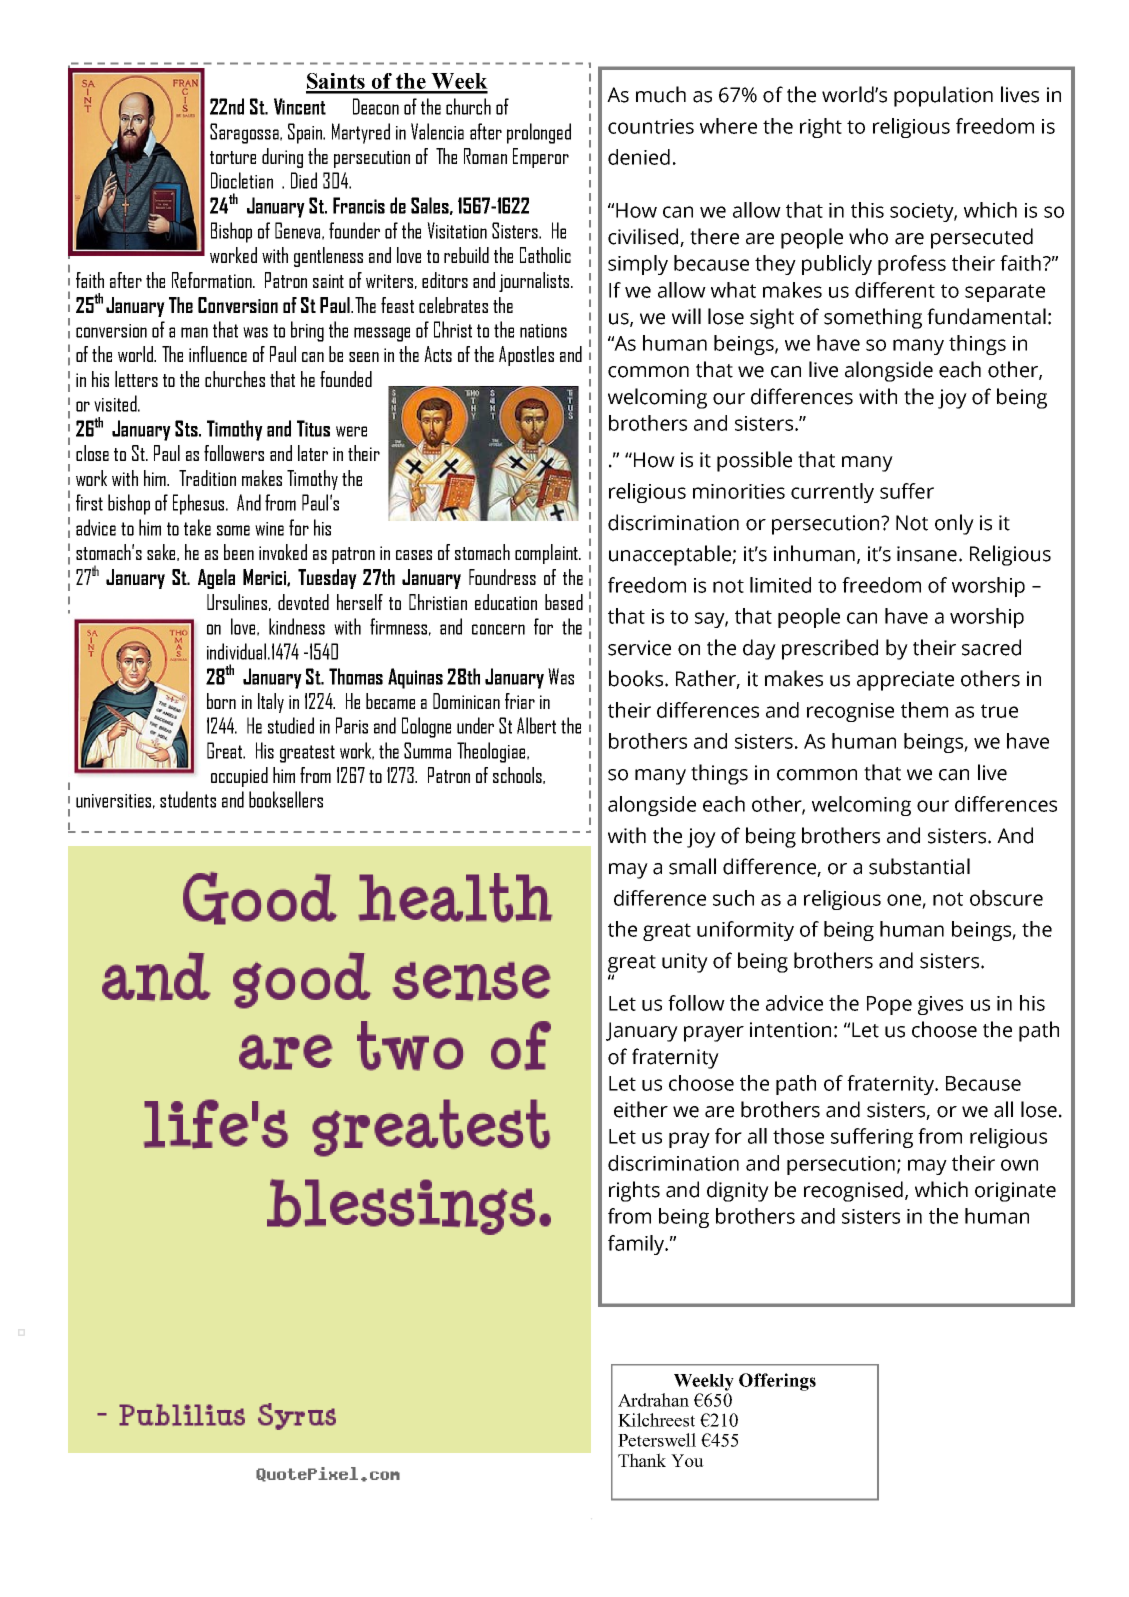  What do you see at coordinates (642, 1460) in the image?
I see `Thank` at bounding box center [642, 1460].
